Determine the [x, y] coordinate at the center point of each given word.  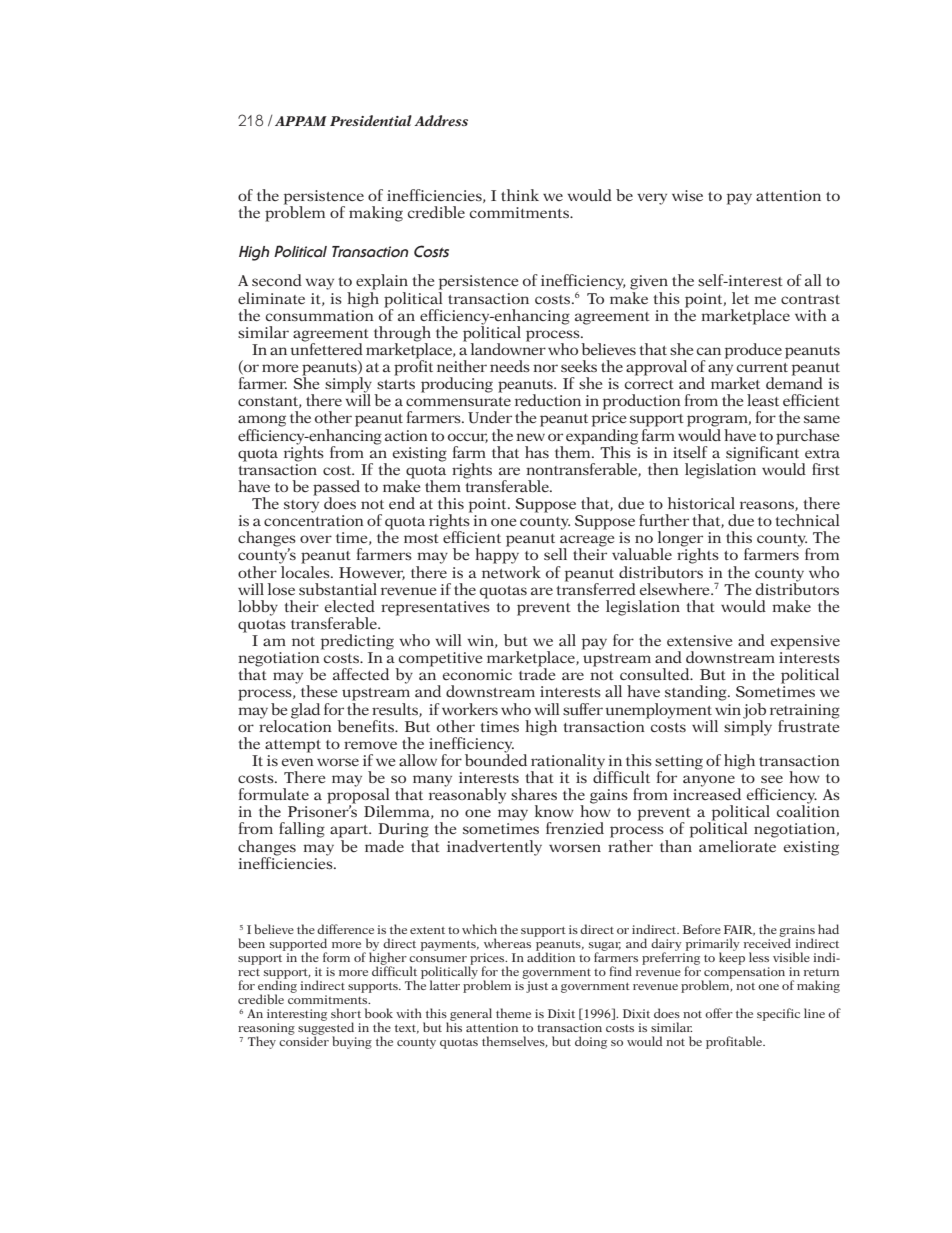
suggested [326, 1028]
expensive [805, 642]
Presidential [371, 120]
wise [687, 195]
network [511, 570]
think [520, 195]
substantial [338, 589]
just [537, 987]
